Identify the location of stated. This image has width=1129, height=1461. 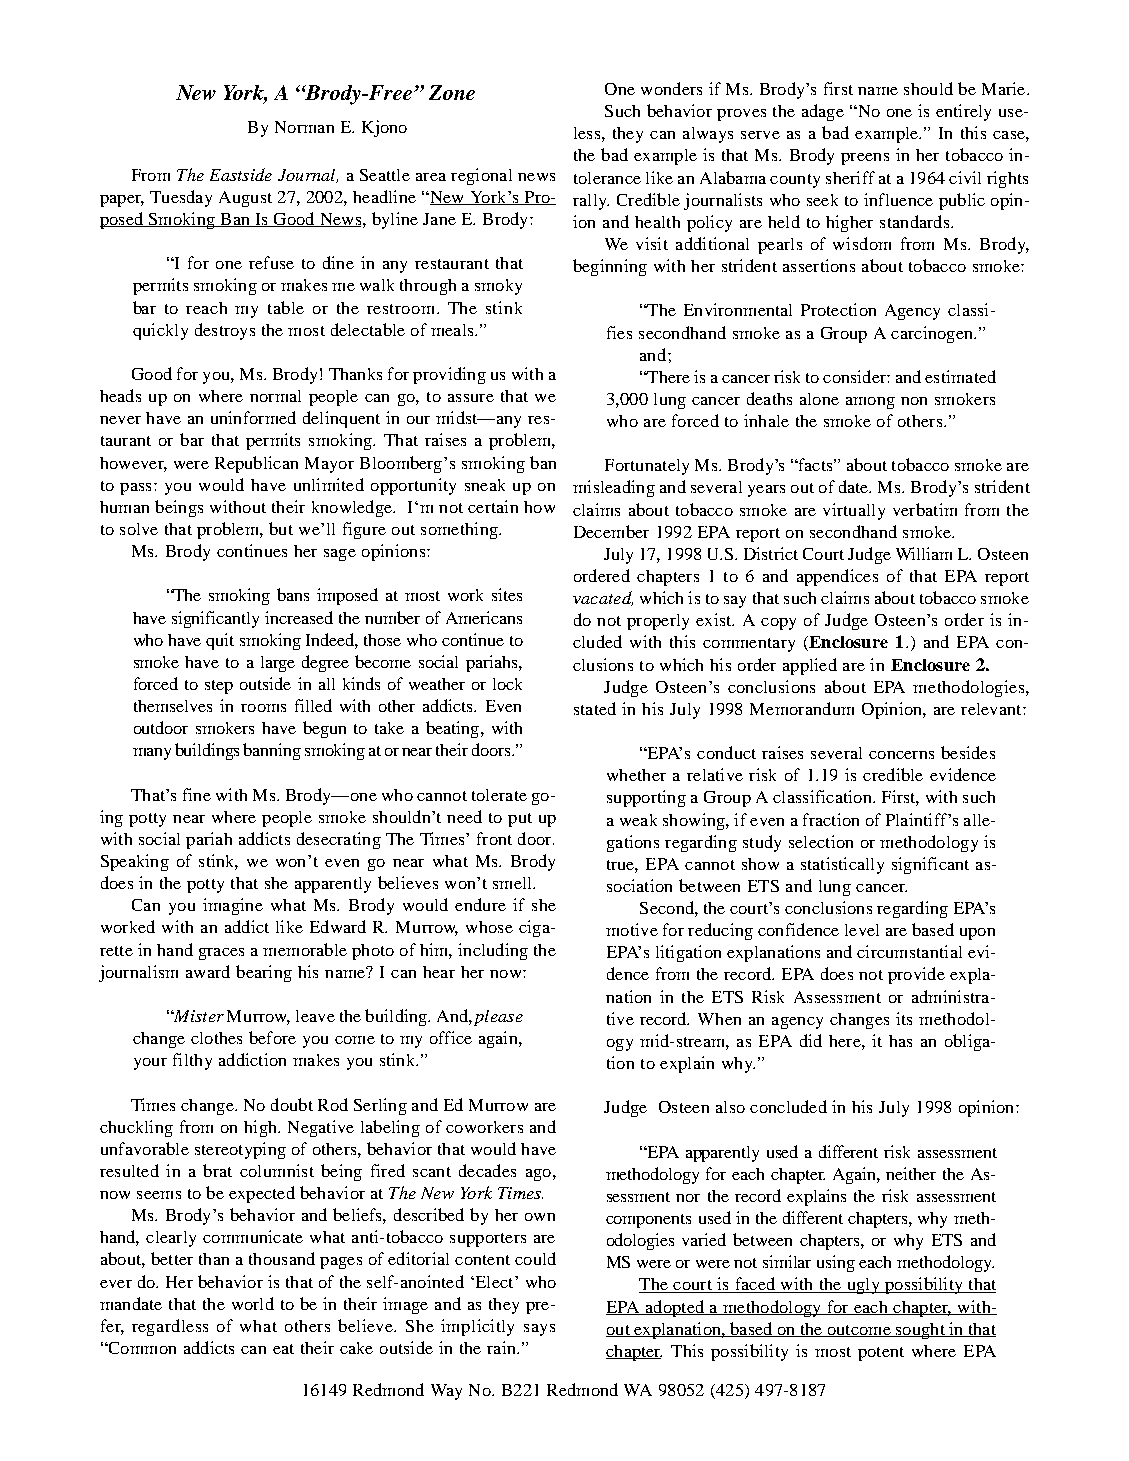
(595, 708).
